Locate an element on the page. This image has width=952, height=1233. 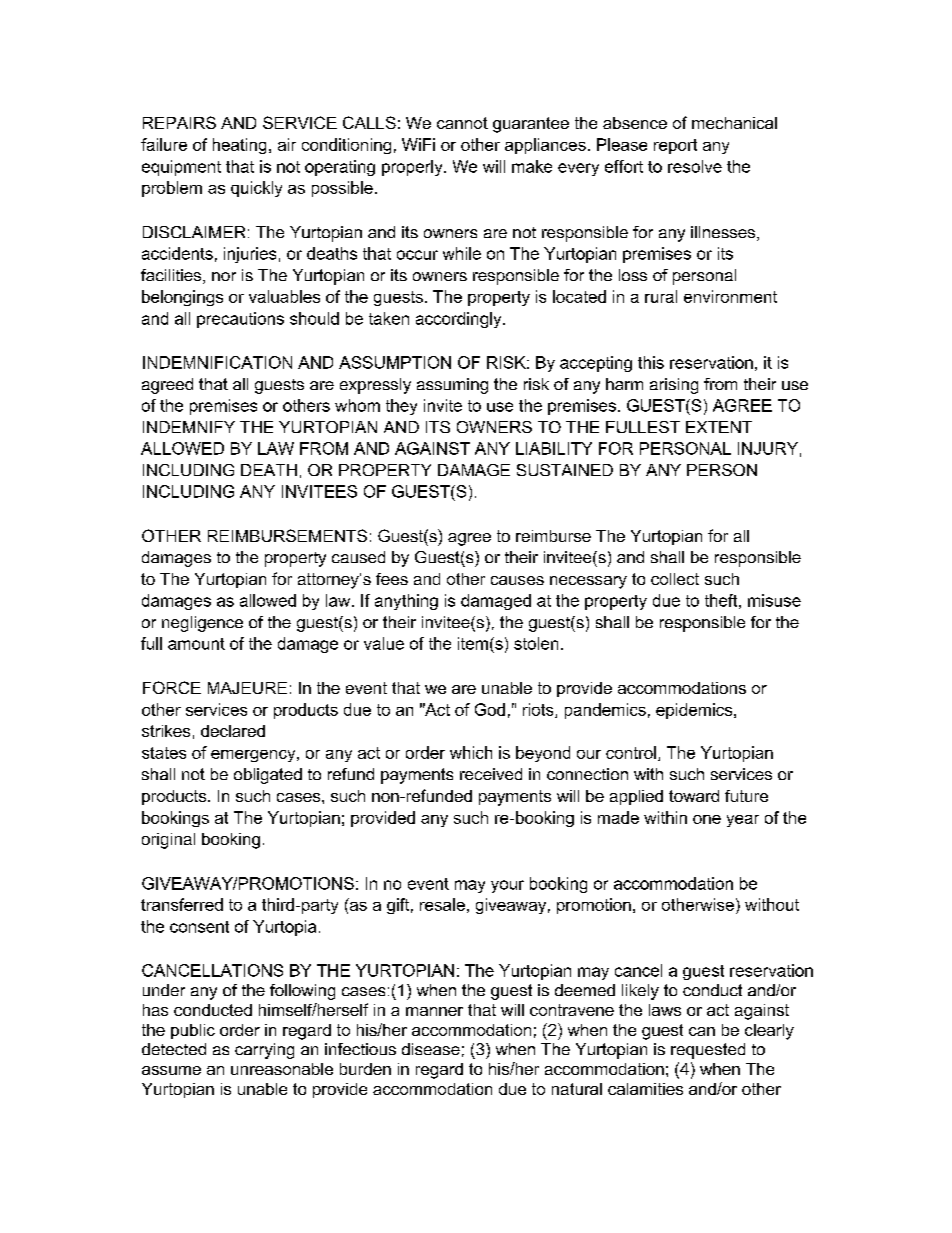
resolve is located at coordinates (695, 166).
